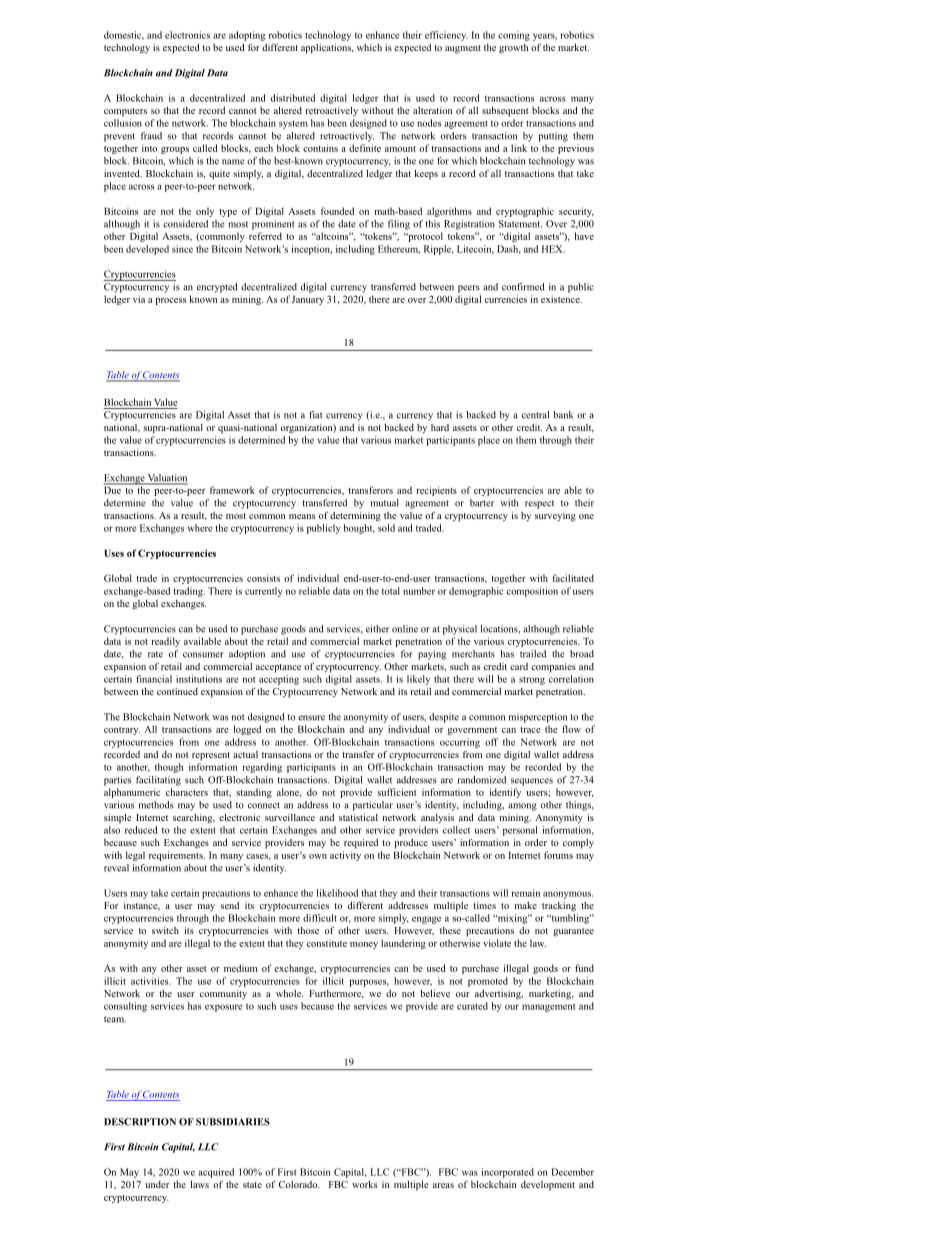 This image has width=952, height=1233. What do you see at coordinates (364, 1184) in the image?
I see `works` at bounding box center [364, 1184].
